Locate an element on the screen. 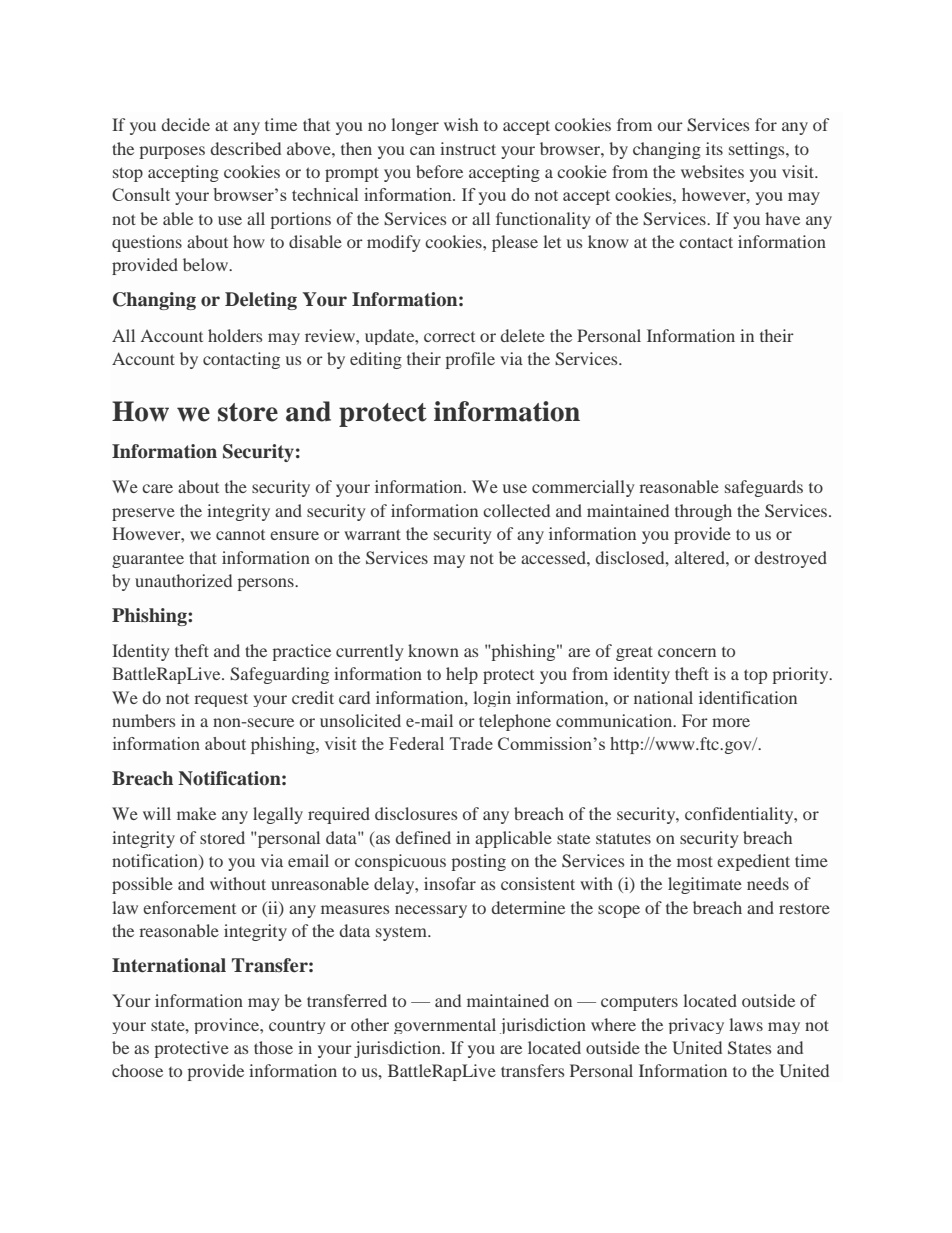 Image resolution: width=952 pixels, height=1233 pixels. privacy is located at coordinates (696, 1026).
